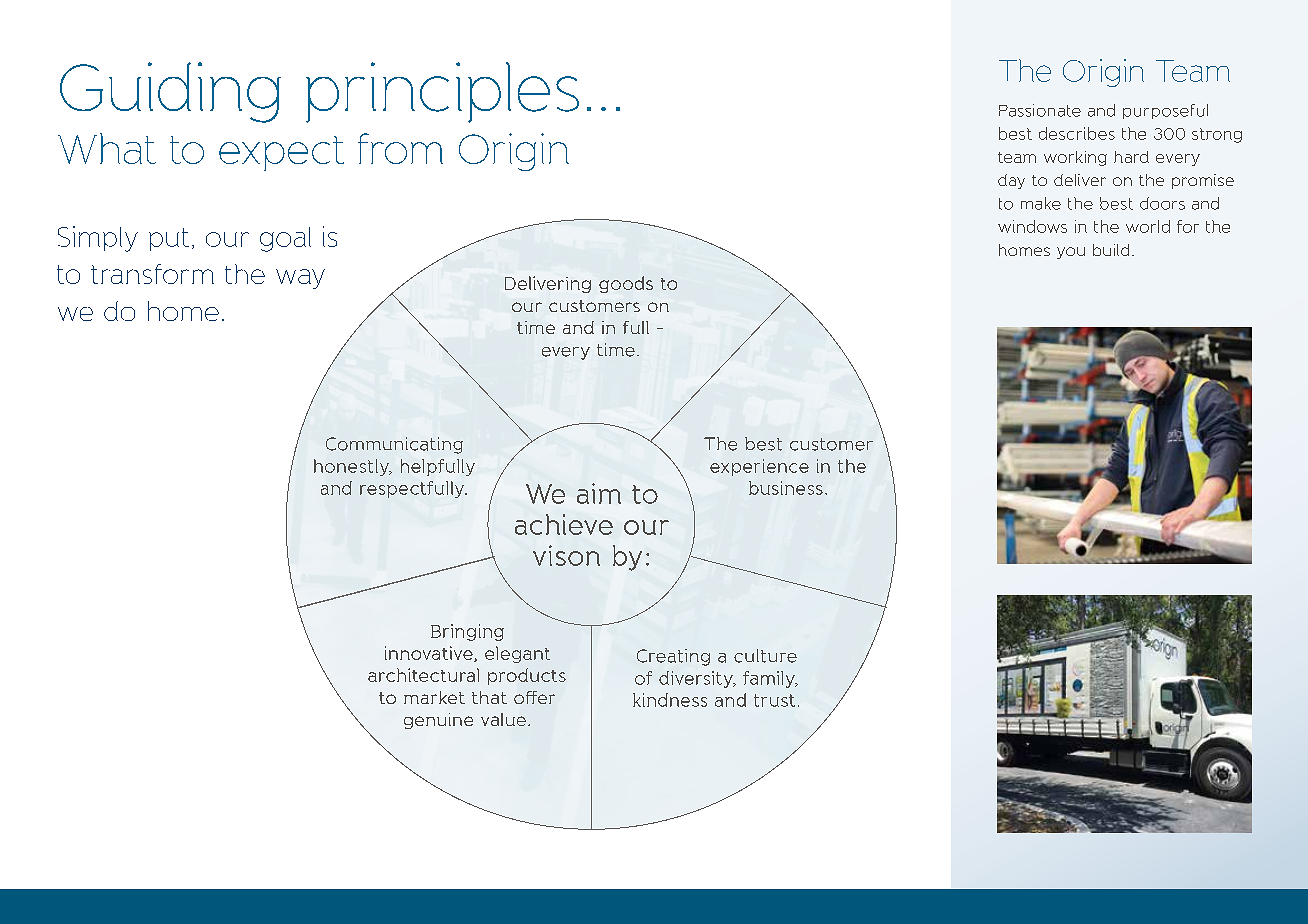 This document has height=924, width=1308. I want to click on Guiding, so click(170, 92).
